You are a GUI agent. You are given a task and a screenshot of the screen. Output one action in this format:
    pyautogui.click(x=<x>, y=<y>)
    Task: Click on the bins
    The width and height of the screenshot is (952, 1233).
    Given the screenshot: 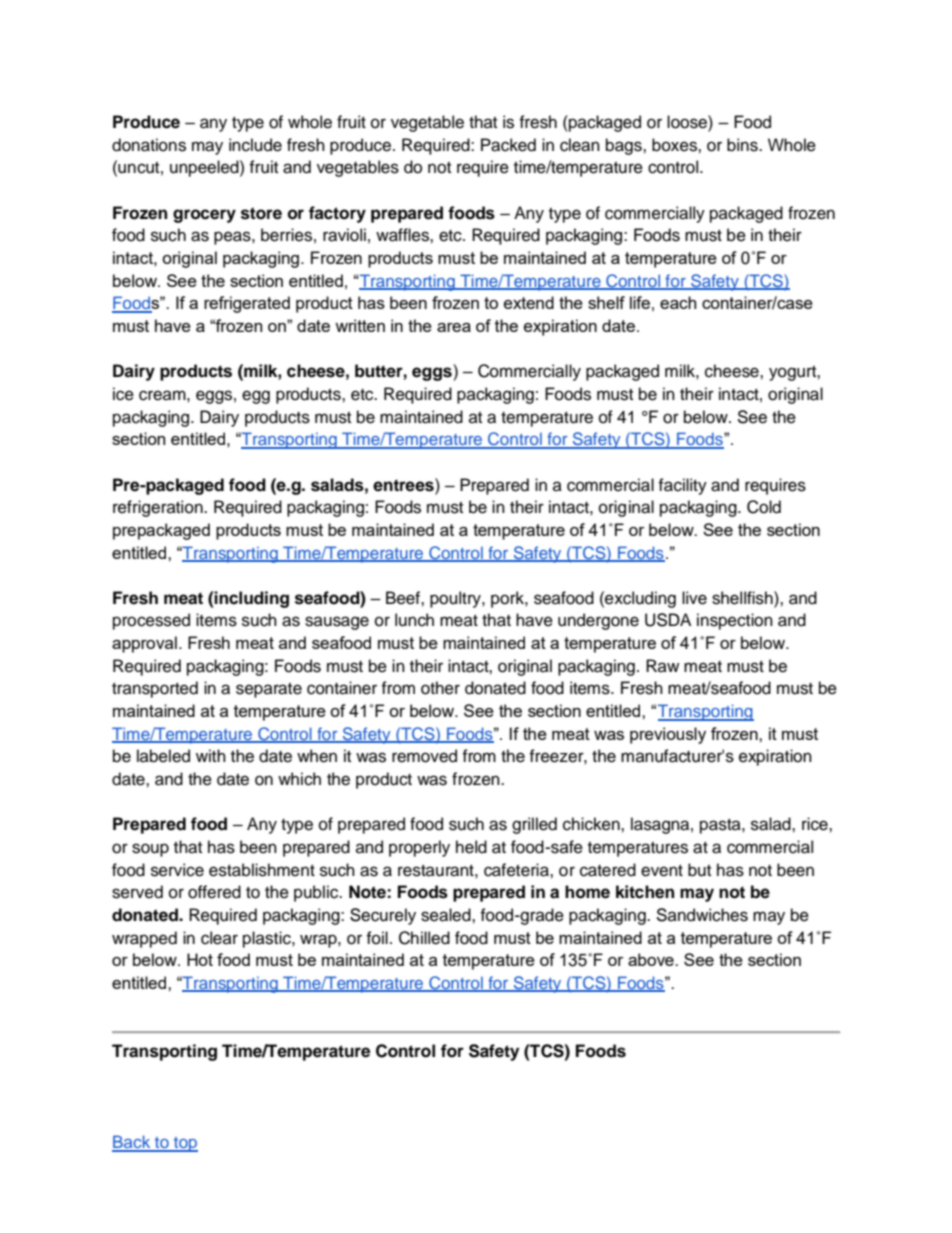 What is the action you would take?
    pyautogui.click(x=743, y=145)
